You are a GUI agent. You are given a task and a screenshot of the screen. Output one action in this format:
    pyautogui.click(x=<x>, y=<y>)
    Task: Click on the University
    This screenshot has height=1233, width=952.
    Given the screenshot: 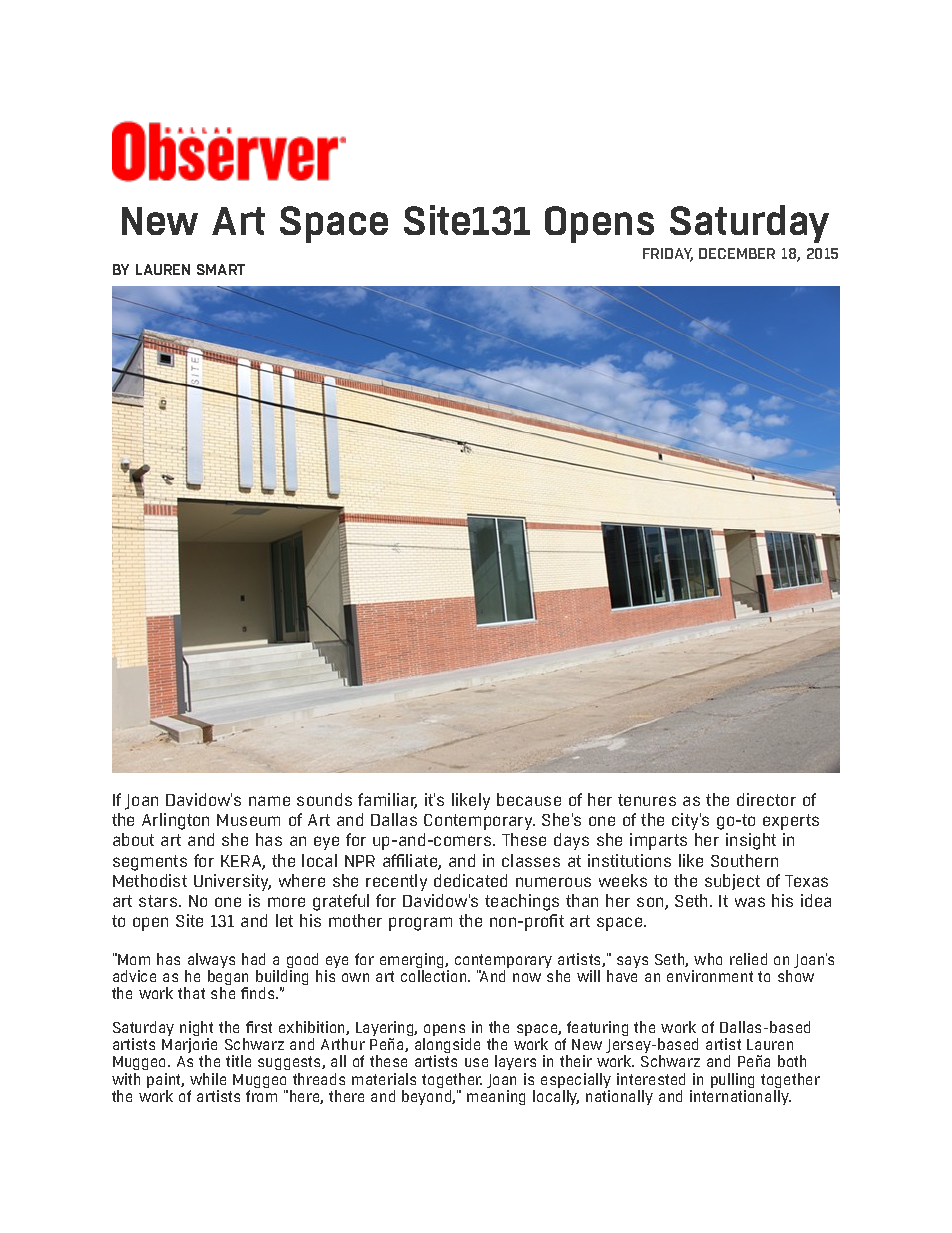 What is the action you would take?
    pyautogui.click(x=232, y=882)
